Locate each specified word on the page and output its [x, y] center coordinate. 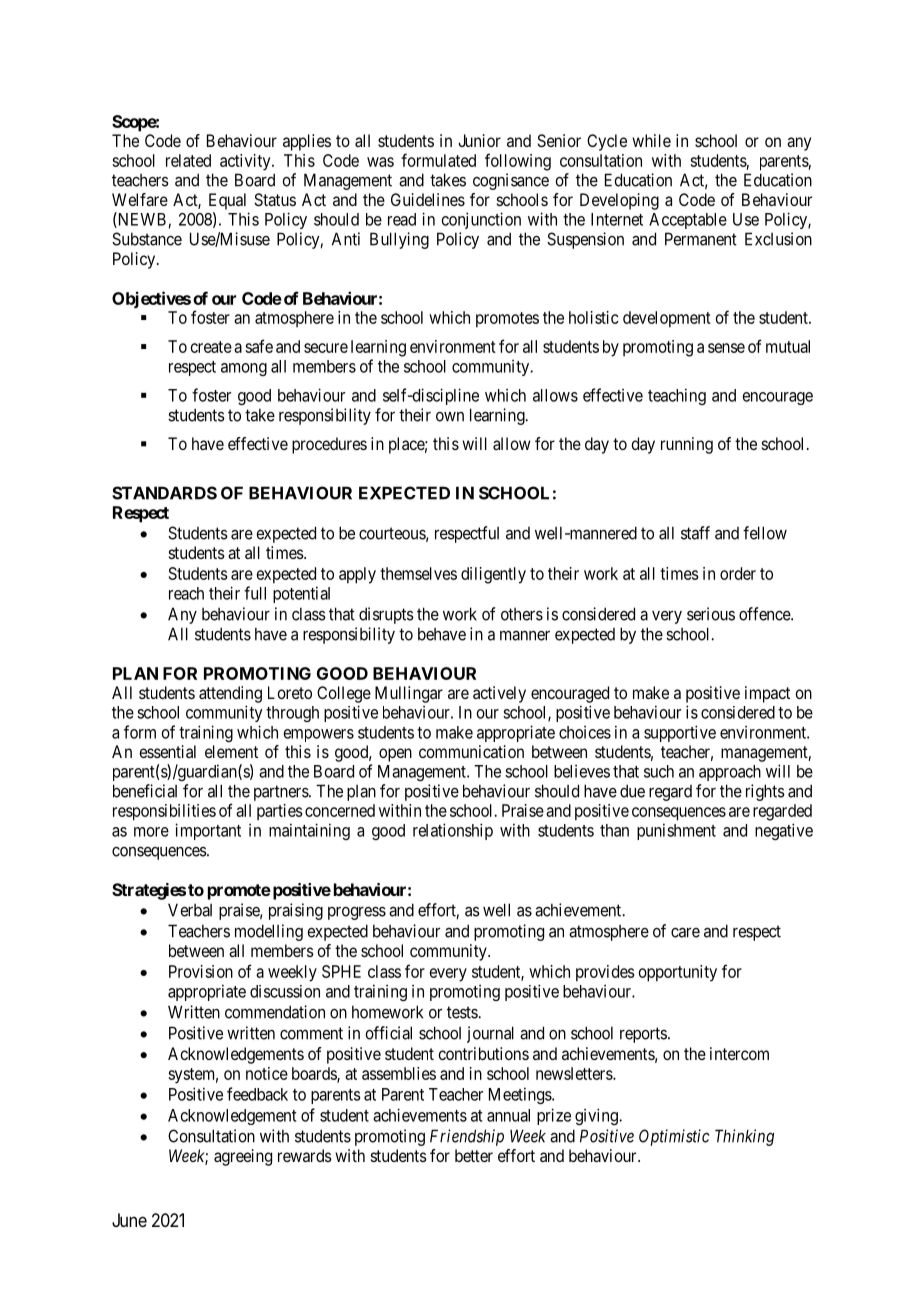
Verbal [190, 910]
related [188, 160]
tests [463, 1012]
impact [767, 694]
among [244, 369]
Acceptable [688, 221]
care [685, 932]
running [687, 445]
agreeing [243, 1157]
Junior [479, 140]
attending [230, 694]
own [450, 417]
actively [499, 694]
